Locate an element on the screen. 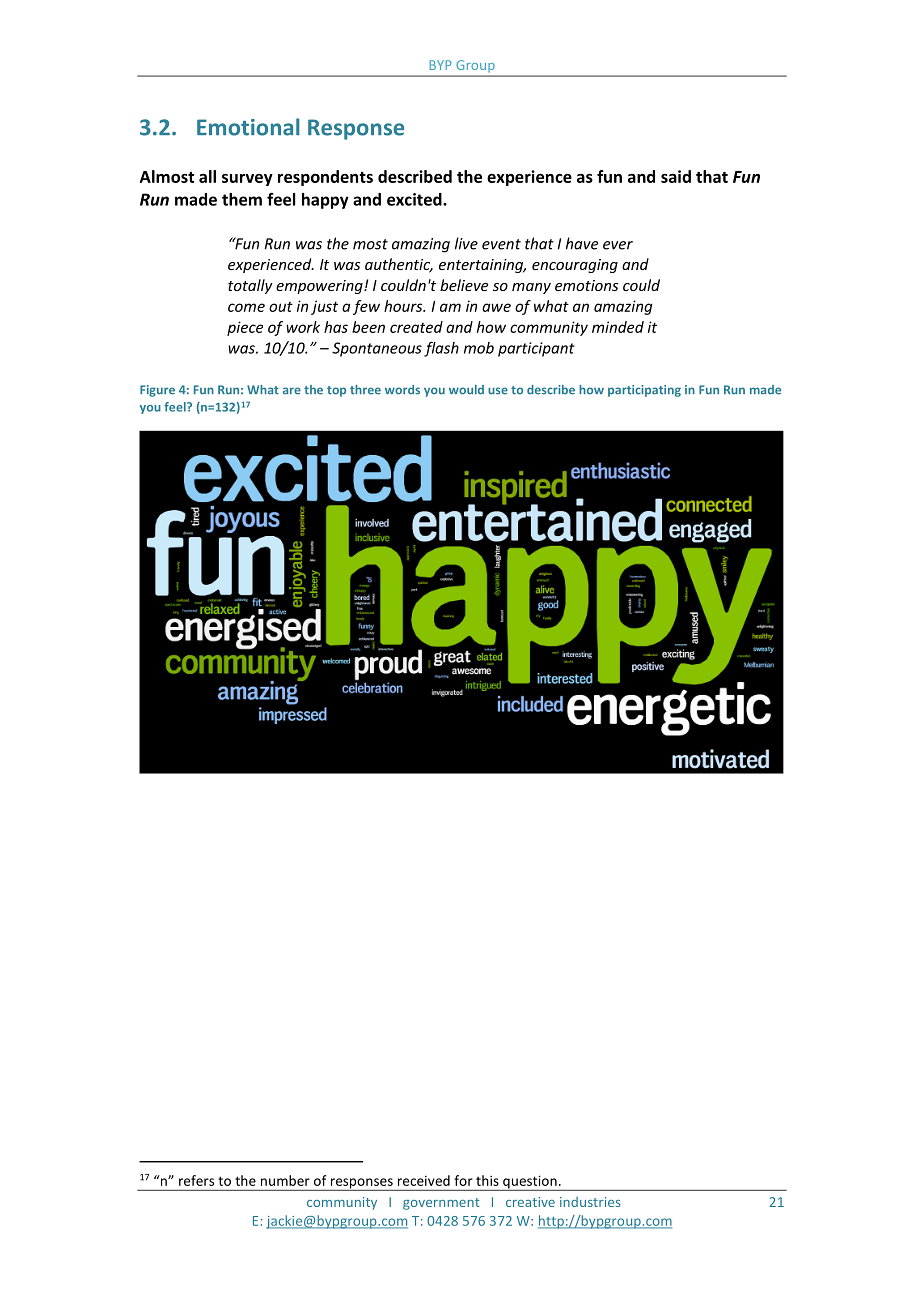 This screenshot has height=1308, width=924. would is located at coordinates (466, 390).
